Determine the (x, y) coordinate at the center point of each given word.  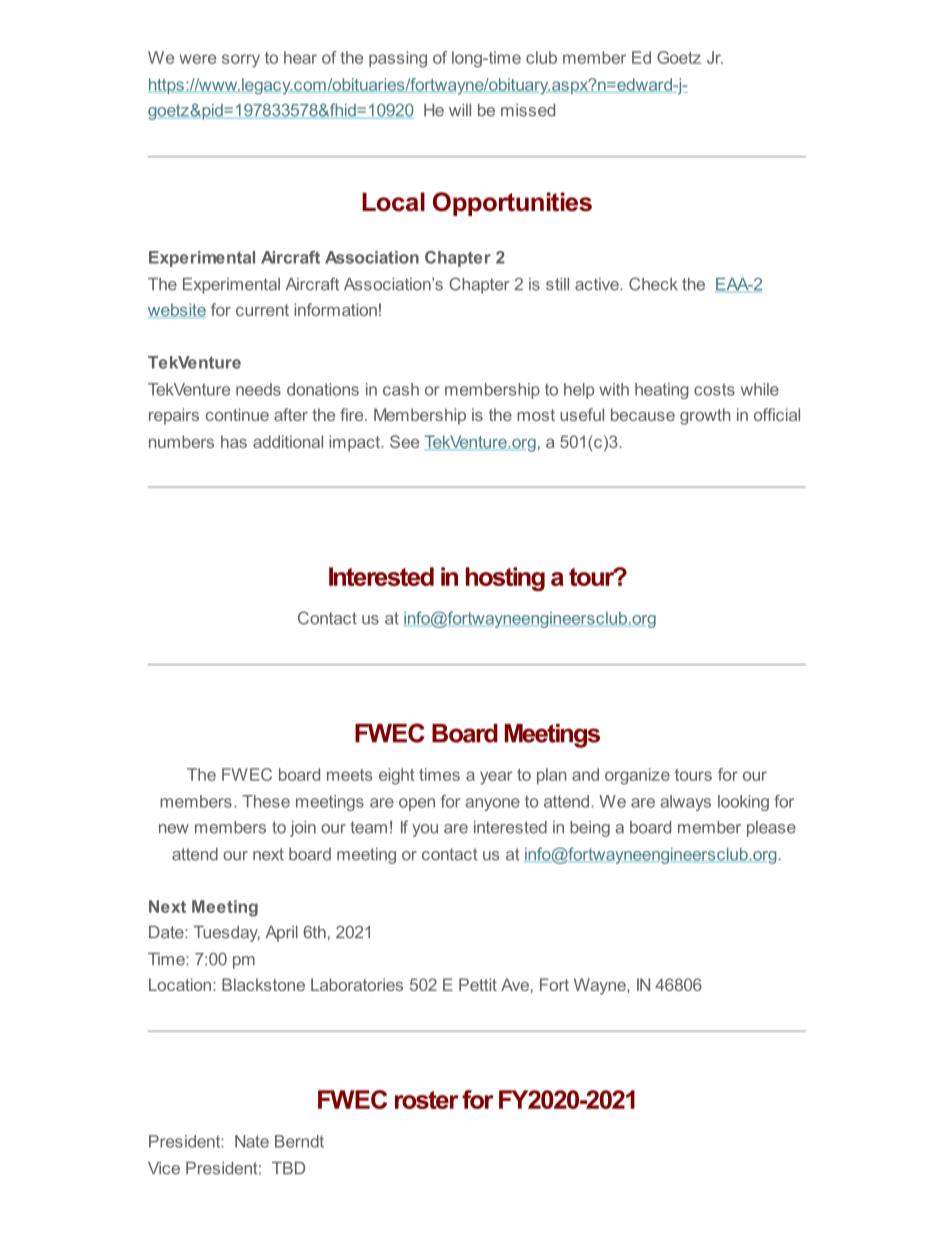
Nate (252, 1141)
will (460, 110)
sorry (241, 61)
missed (528, 110)
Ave (515, 984)
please (771, 829)
